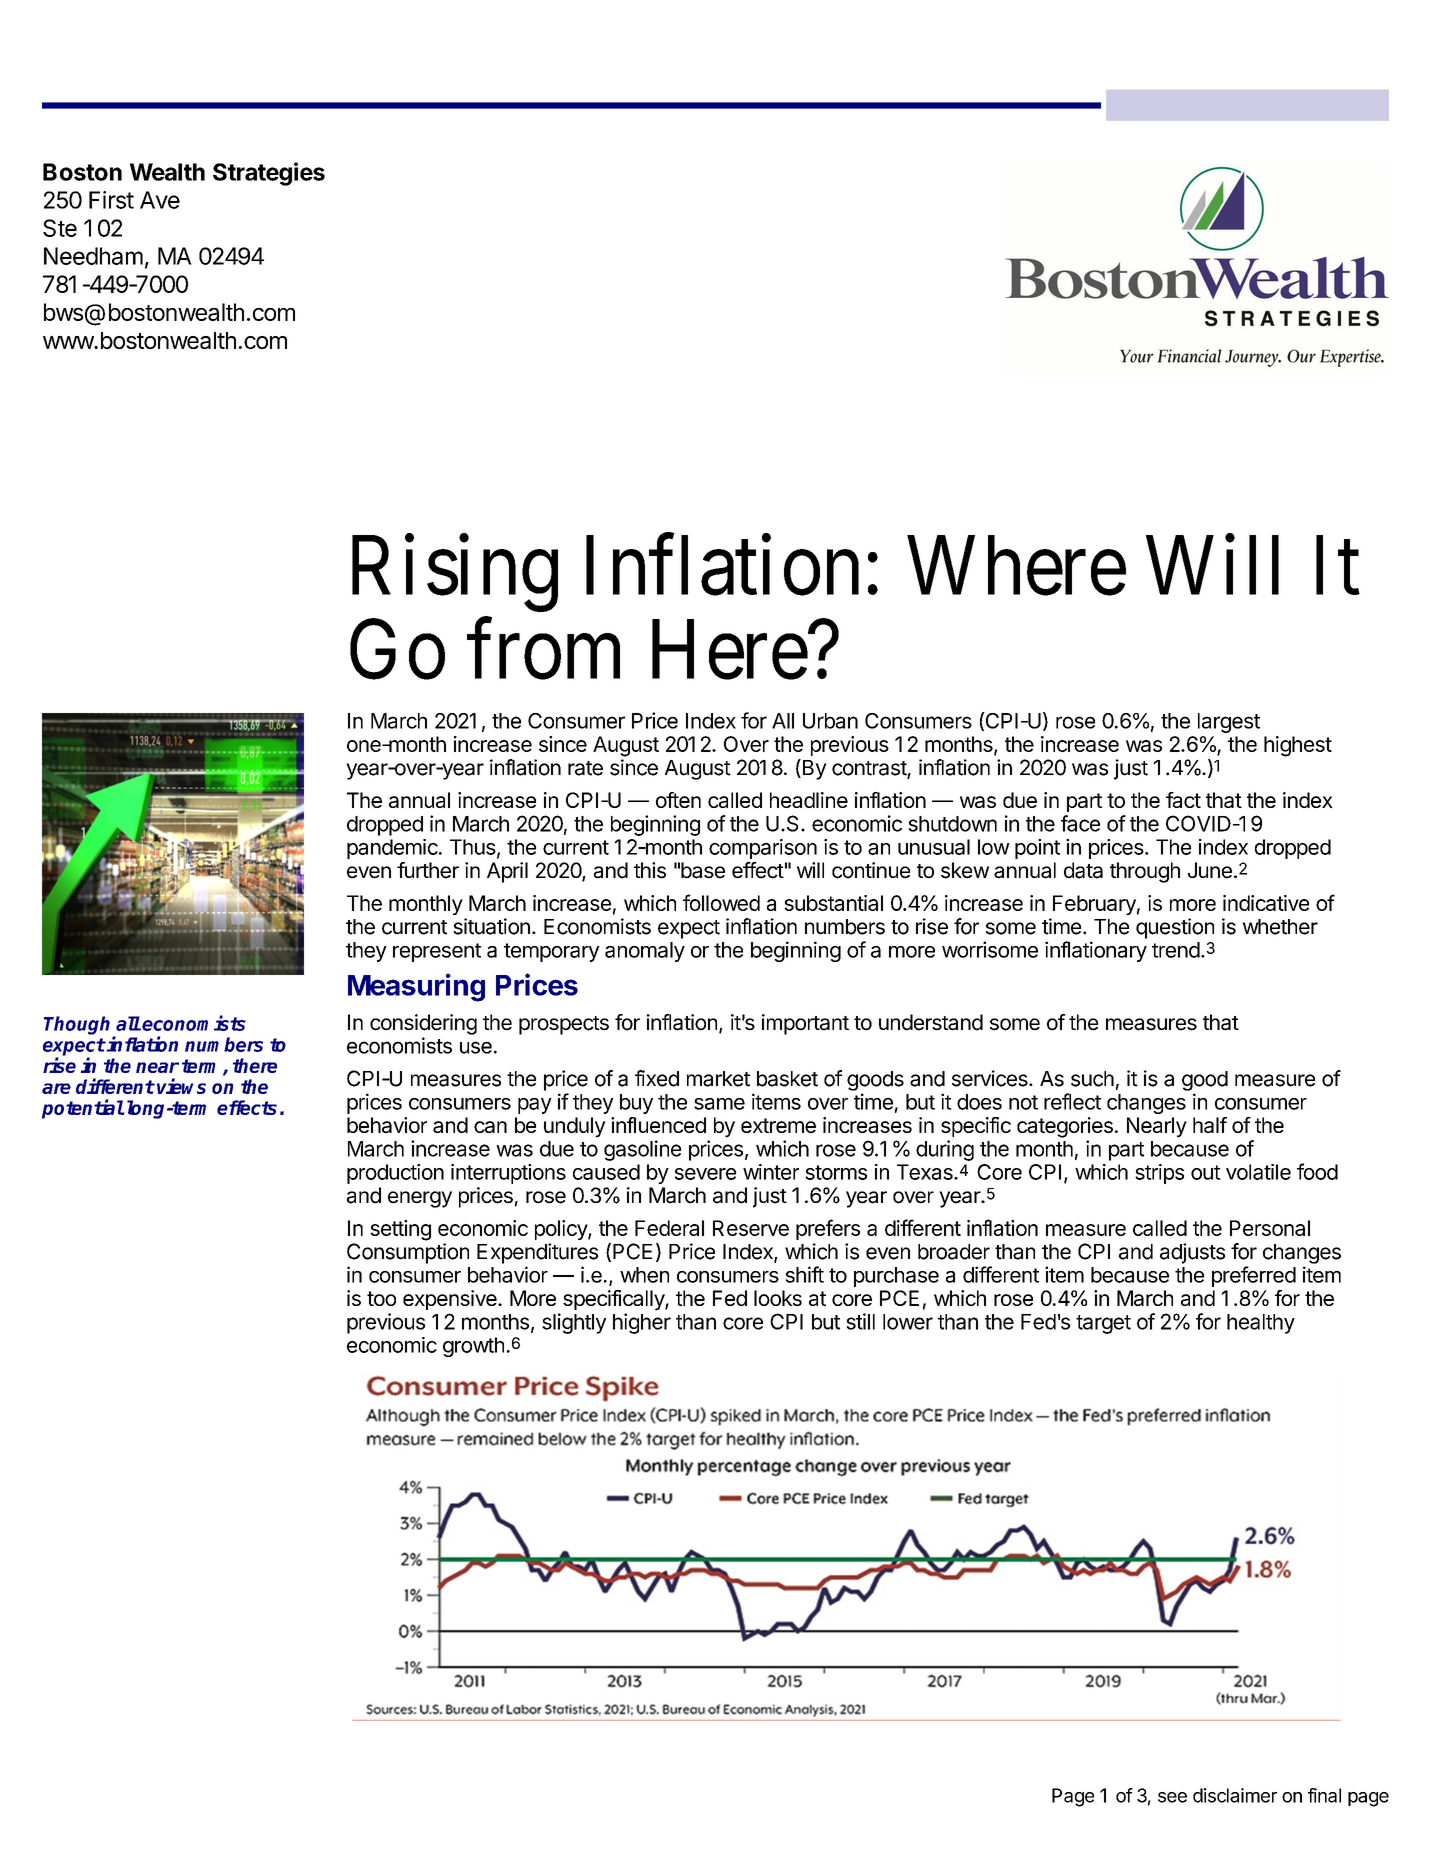 The height and width of the image is (1852, 1431). I want to click on largest, so click(1229, 723).
